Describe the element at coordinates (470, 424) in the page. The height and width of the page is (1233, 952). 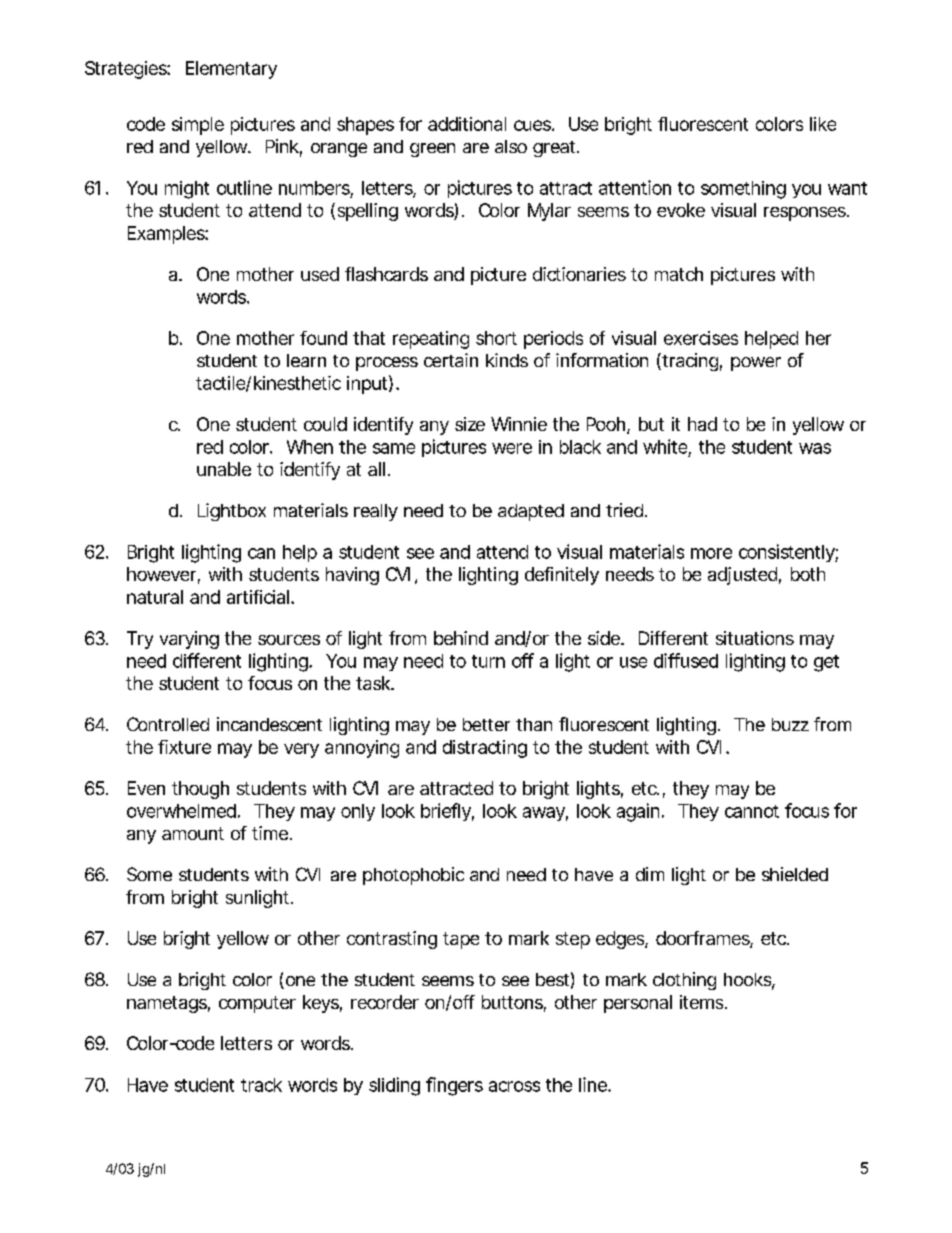
I see `size` at that location.
